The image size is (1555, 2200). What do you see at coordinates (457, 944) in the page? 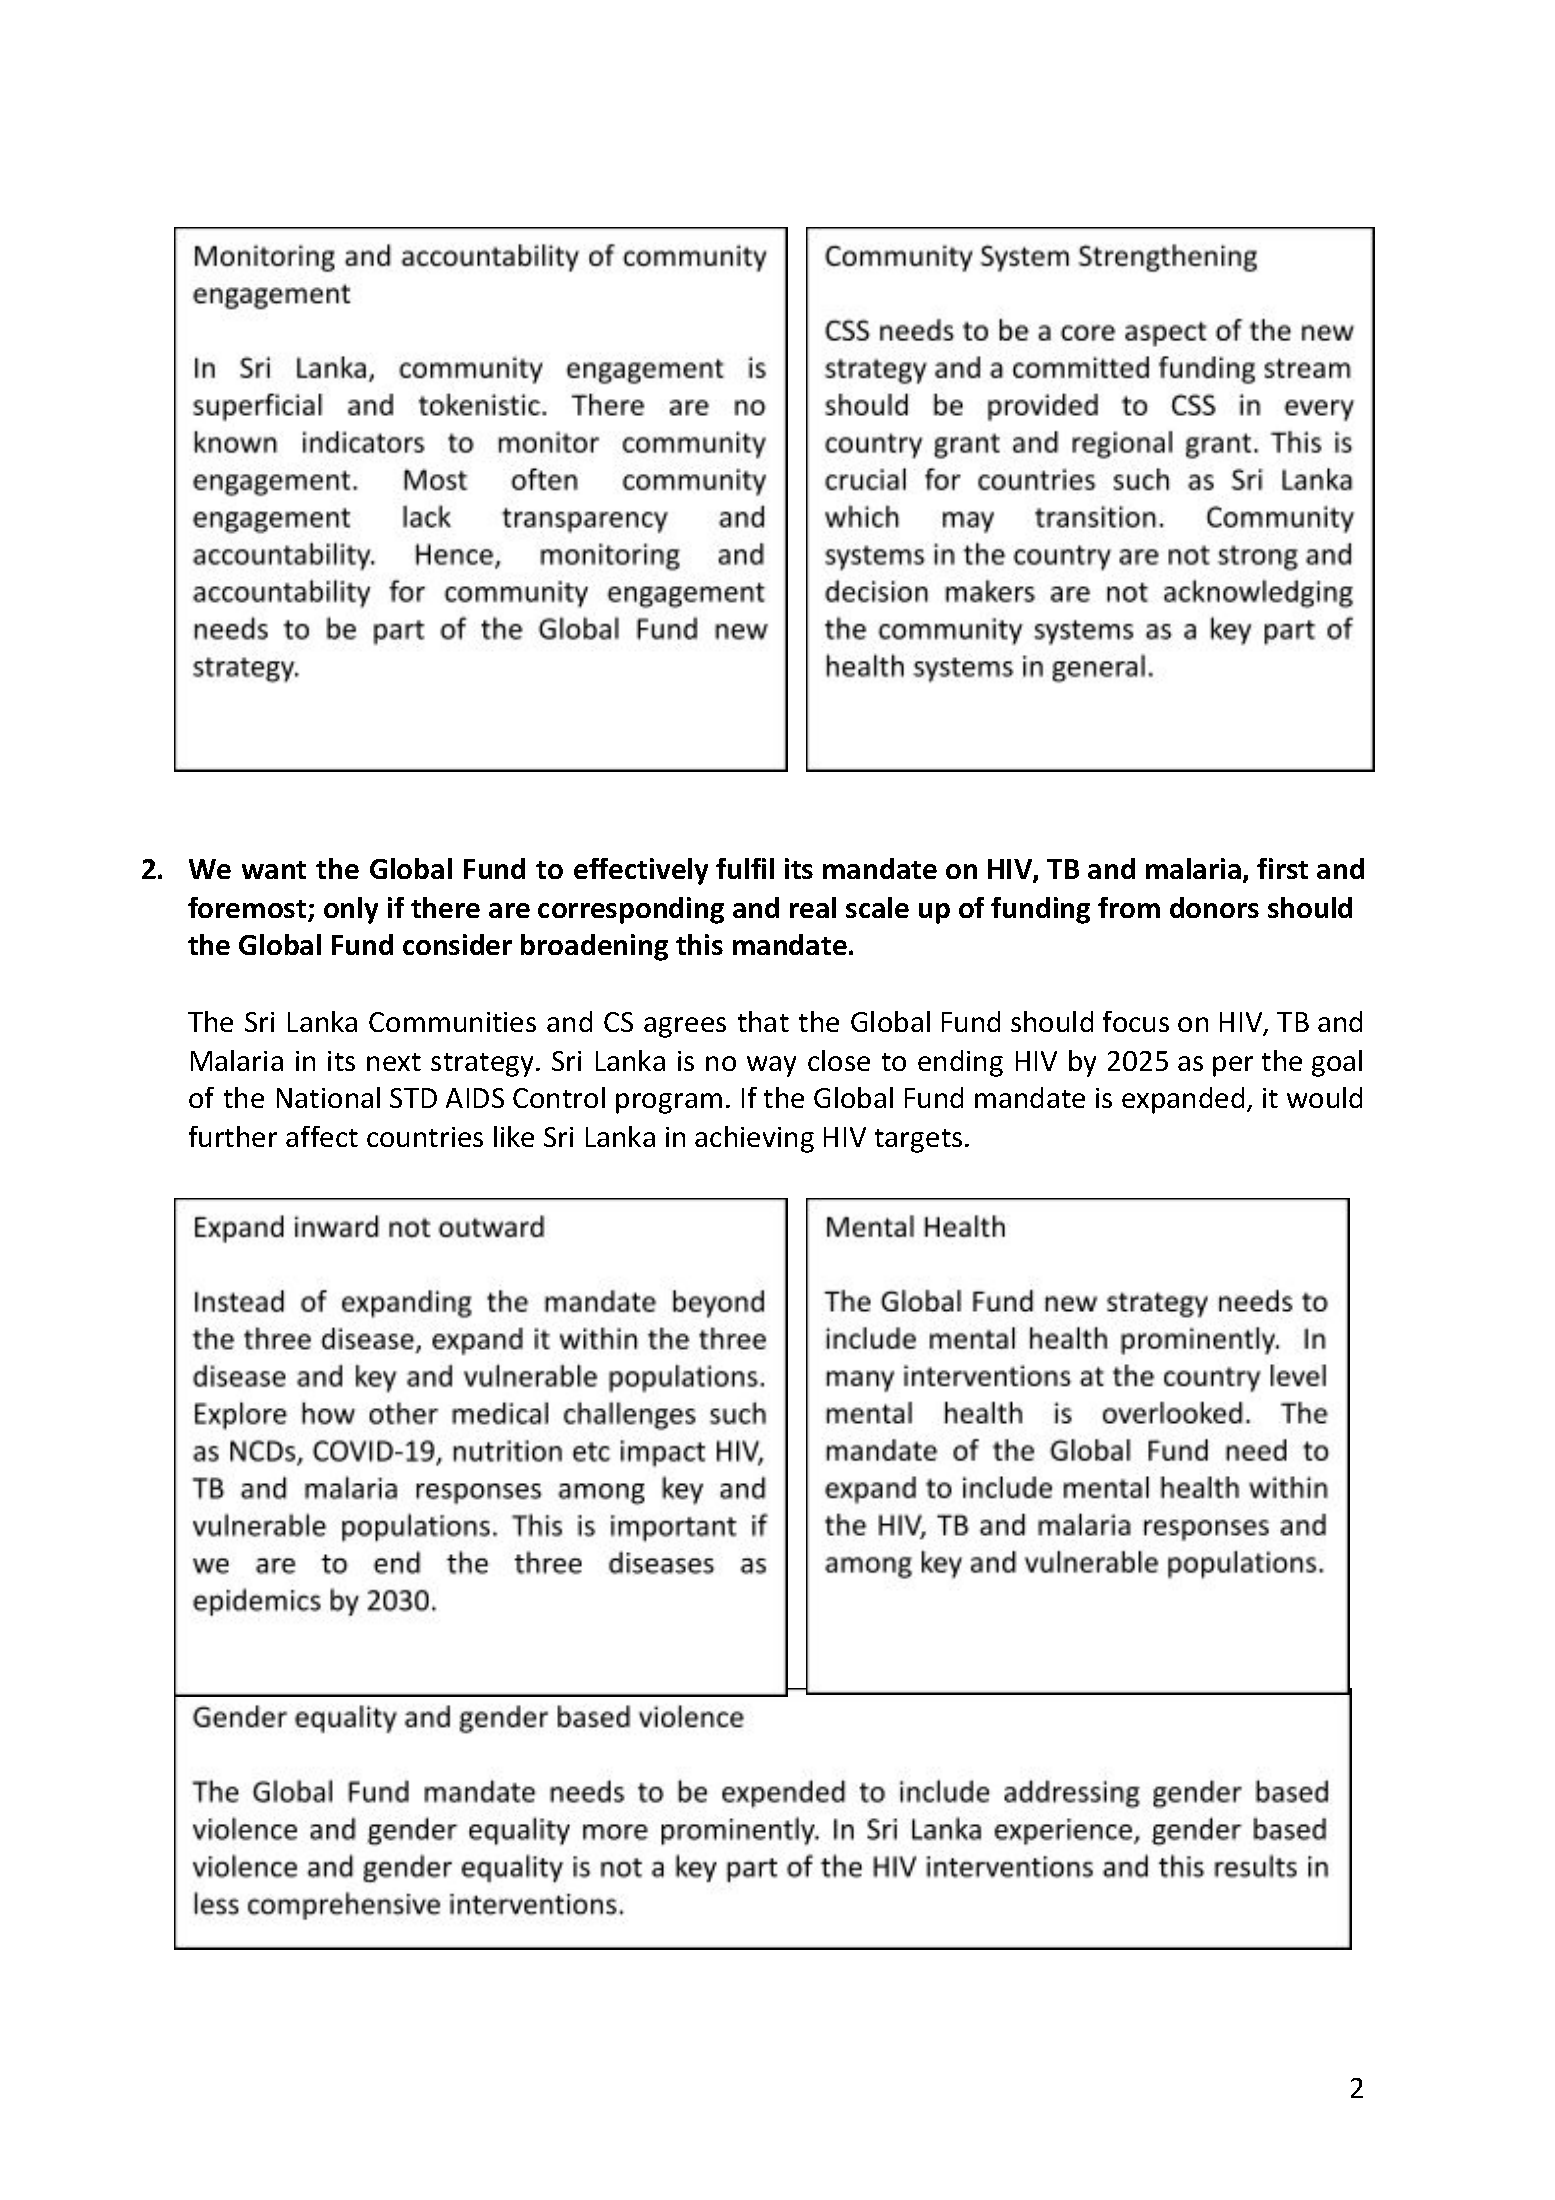
I see `consider` at bounding box center [457, 944].
